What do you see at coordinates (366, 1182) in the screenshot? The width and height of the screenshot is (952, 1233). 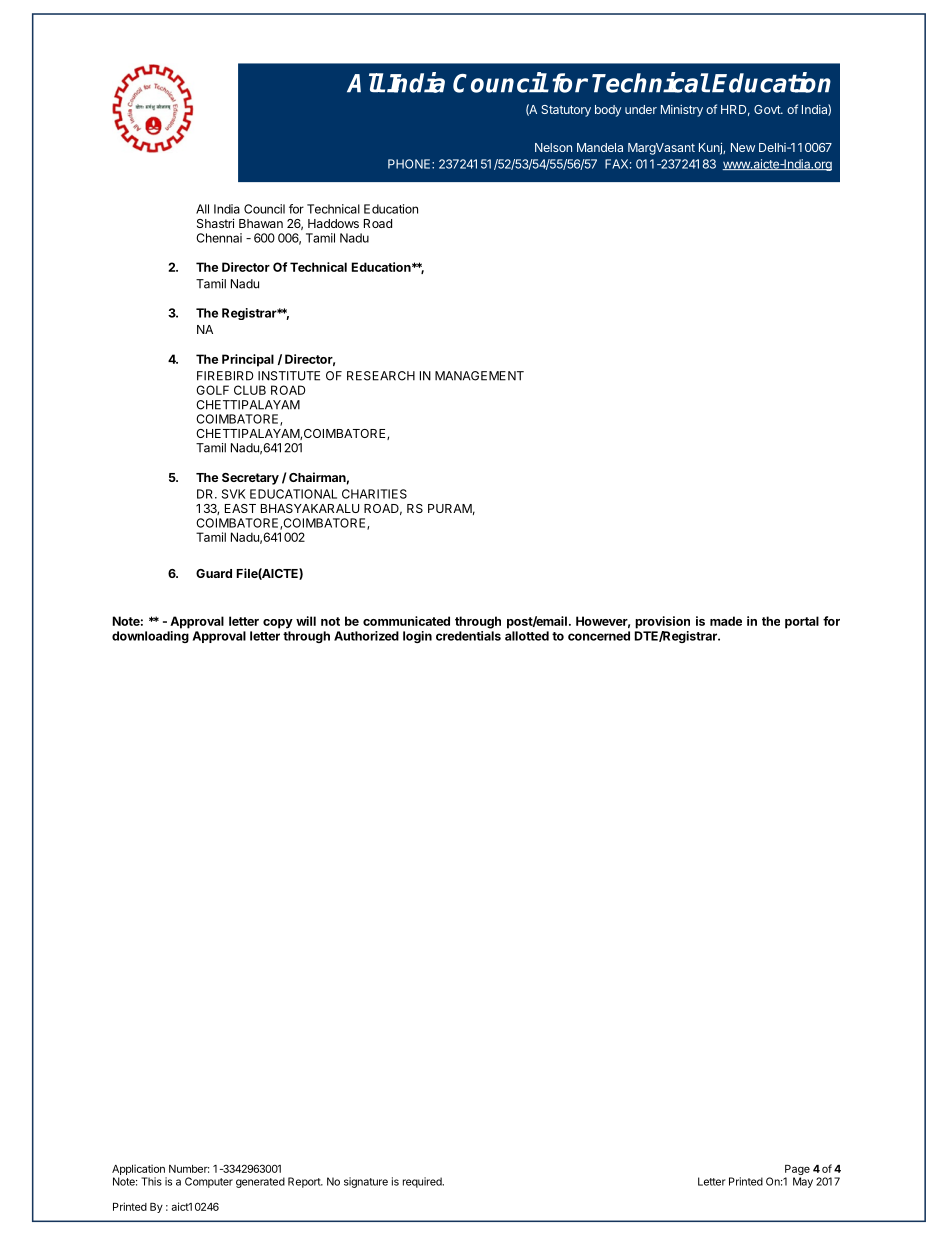 I see `signature` at bounding box center [366, 1182].
